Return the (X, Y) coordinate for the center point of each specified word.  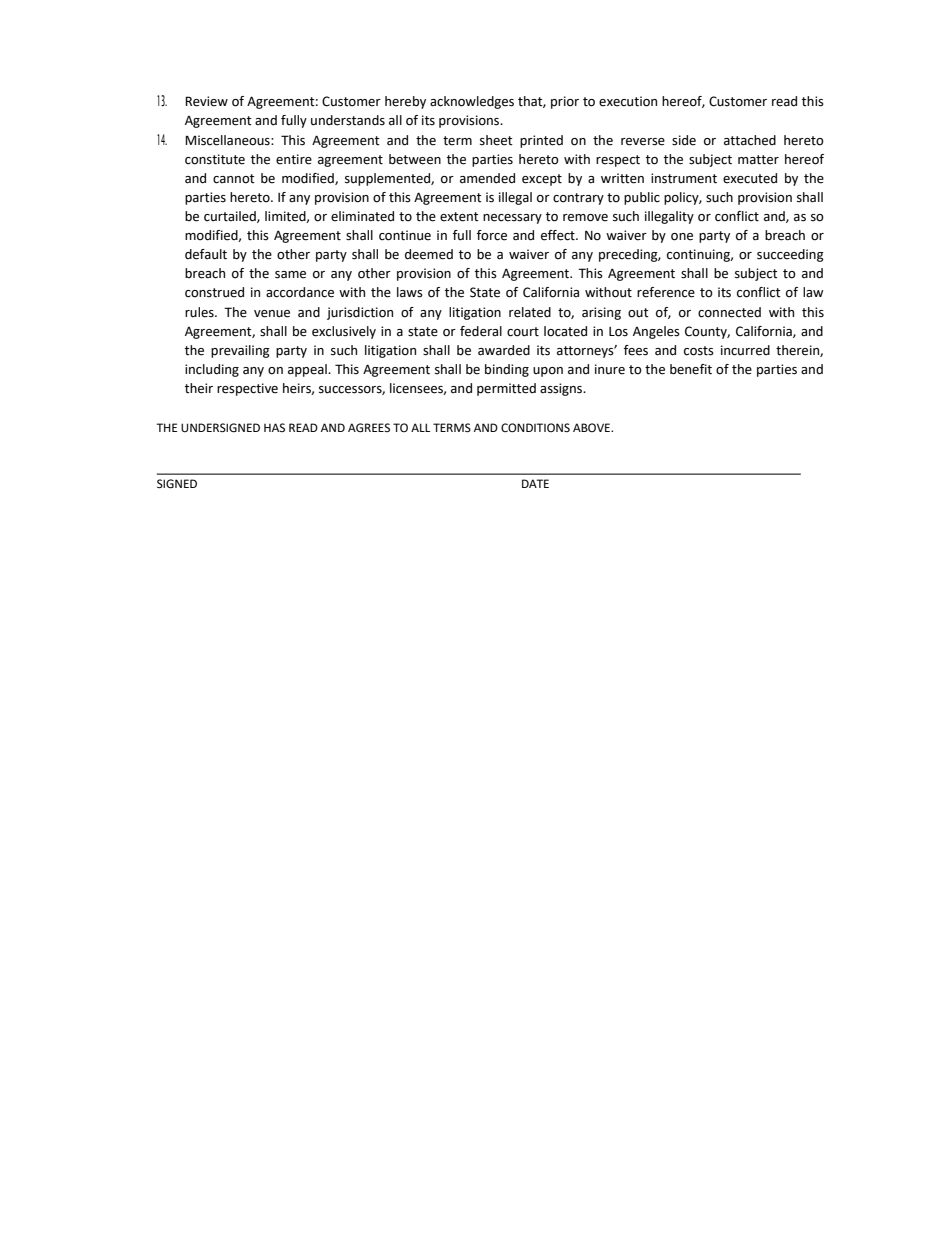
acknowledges (472, 102)
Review (206, 101)
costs (699, 351)
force (492, 235)
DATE (535, 483)
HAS (274, 427)
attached (750, 140)
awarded (504, 350)
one (682, 237)
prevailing (240, 351)
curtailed (231, 217)
